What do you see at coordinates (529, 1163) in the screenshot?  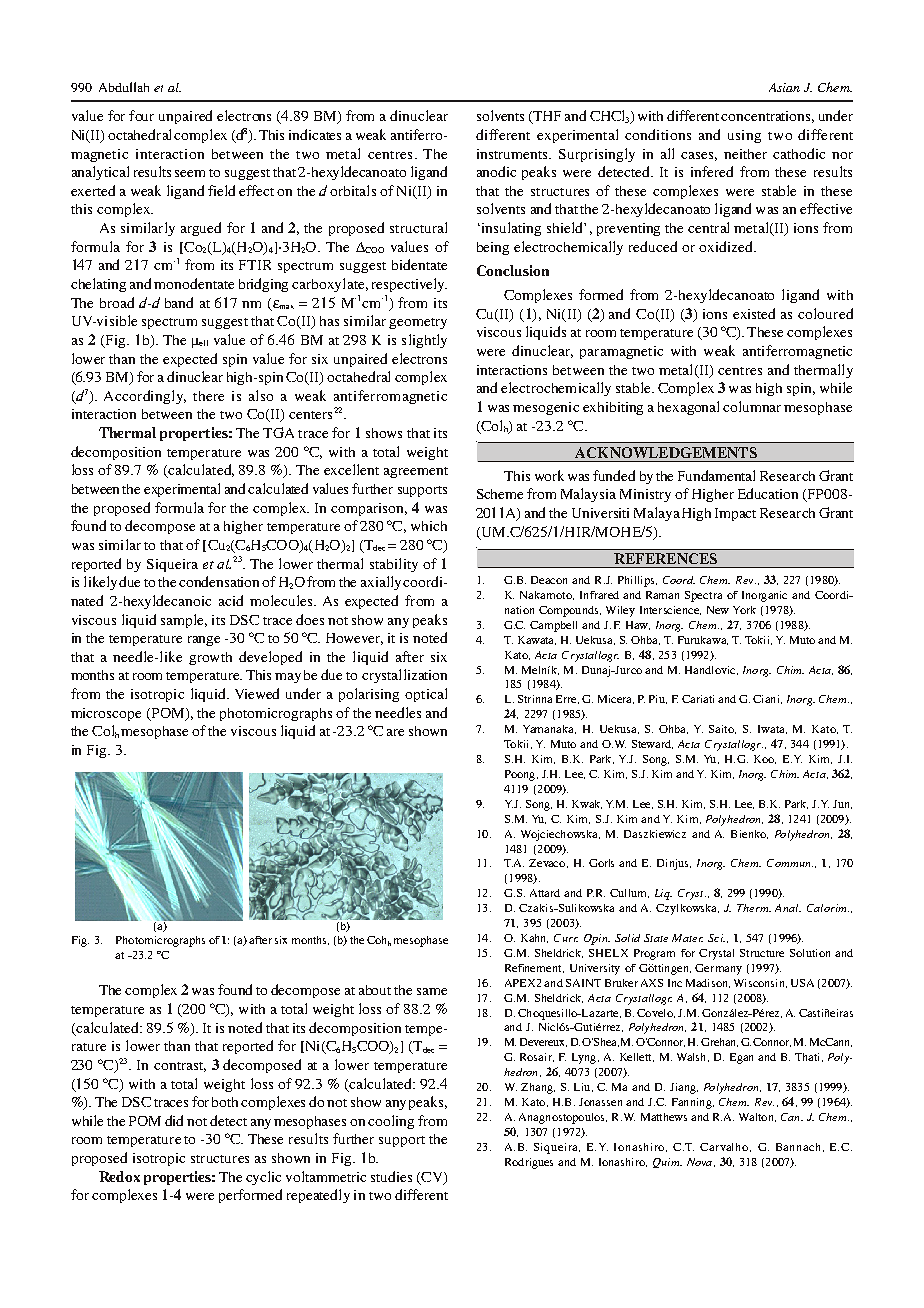 I see `Rodrigues` at bounding box center [529, 1163].
